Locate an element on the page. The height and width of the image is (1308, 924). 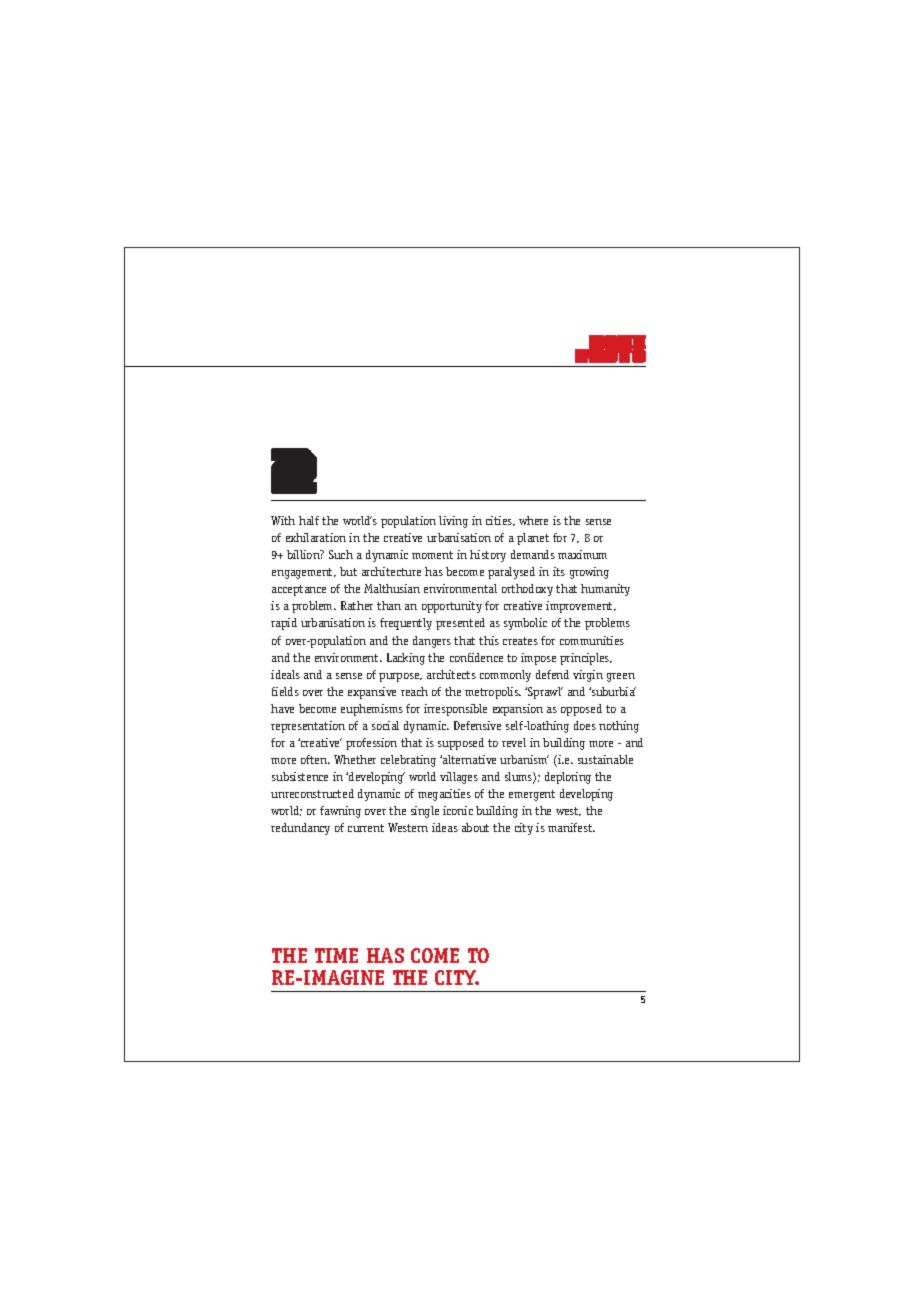
iconic is located at coordinates (458, 810).
